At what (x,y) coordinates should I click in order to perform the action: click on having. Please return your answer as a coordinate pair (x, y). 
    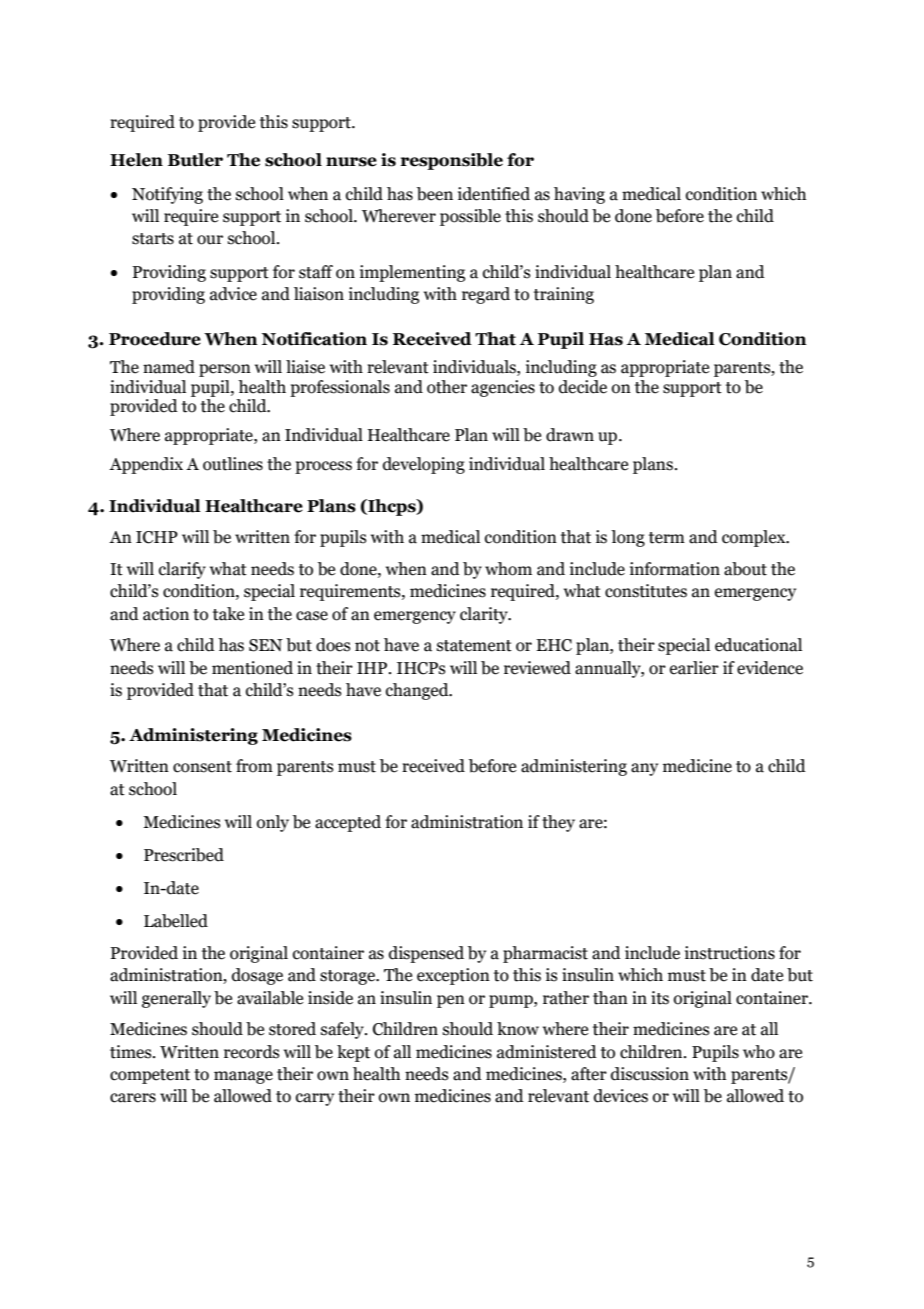
    Looking at the image, I should click on (579, 195).
